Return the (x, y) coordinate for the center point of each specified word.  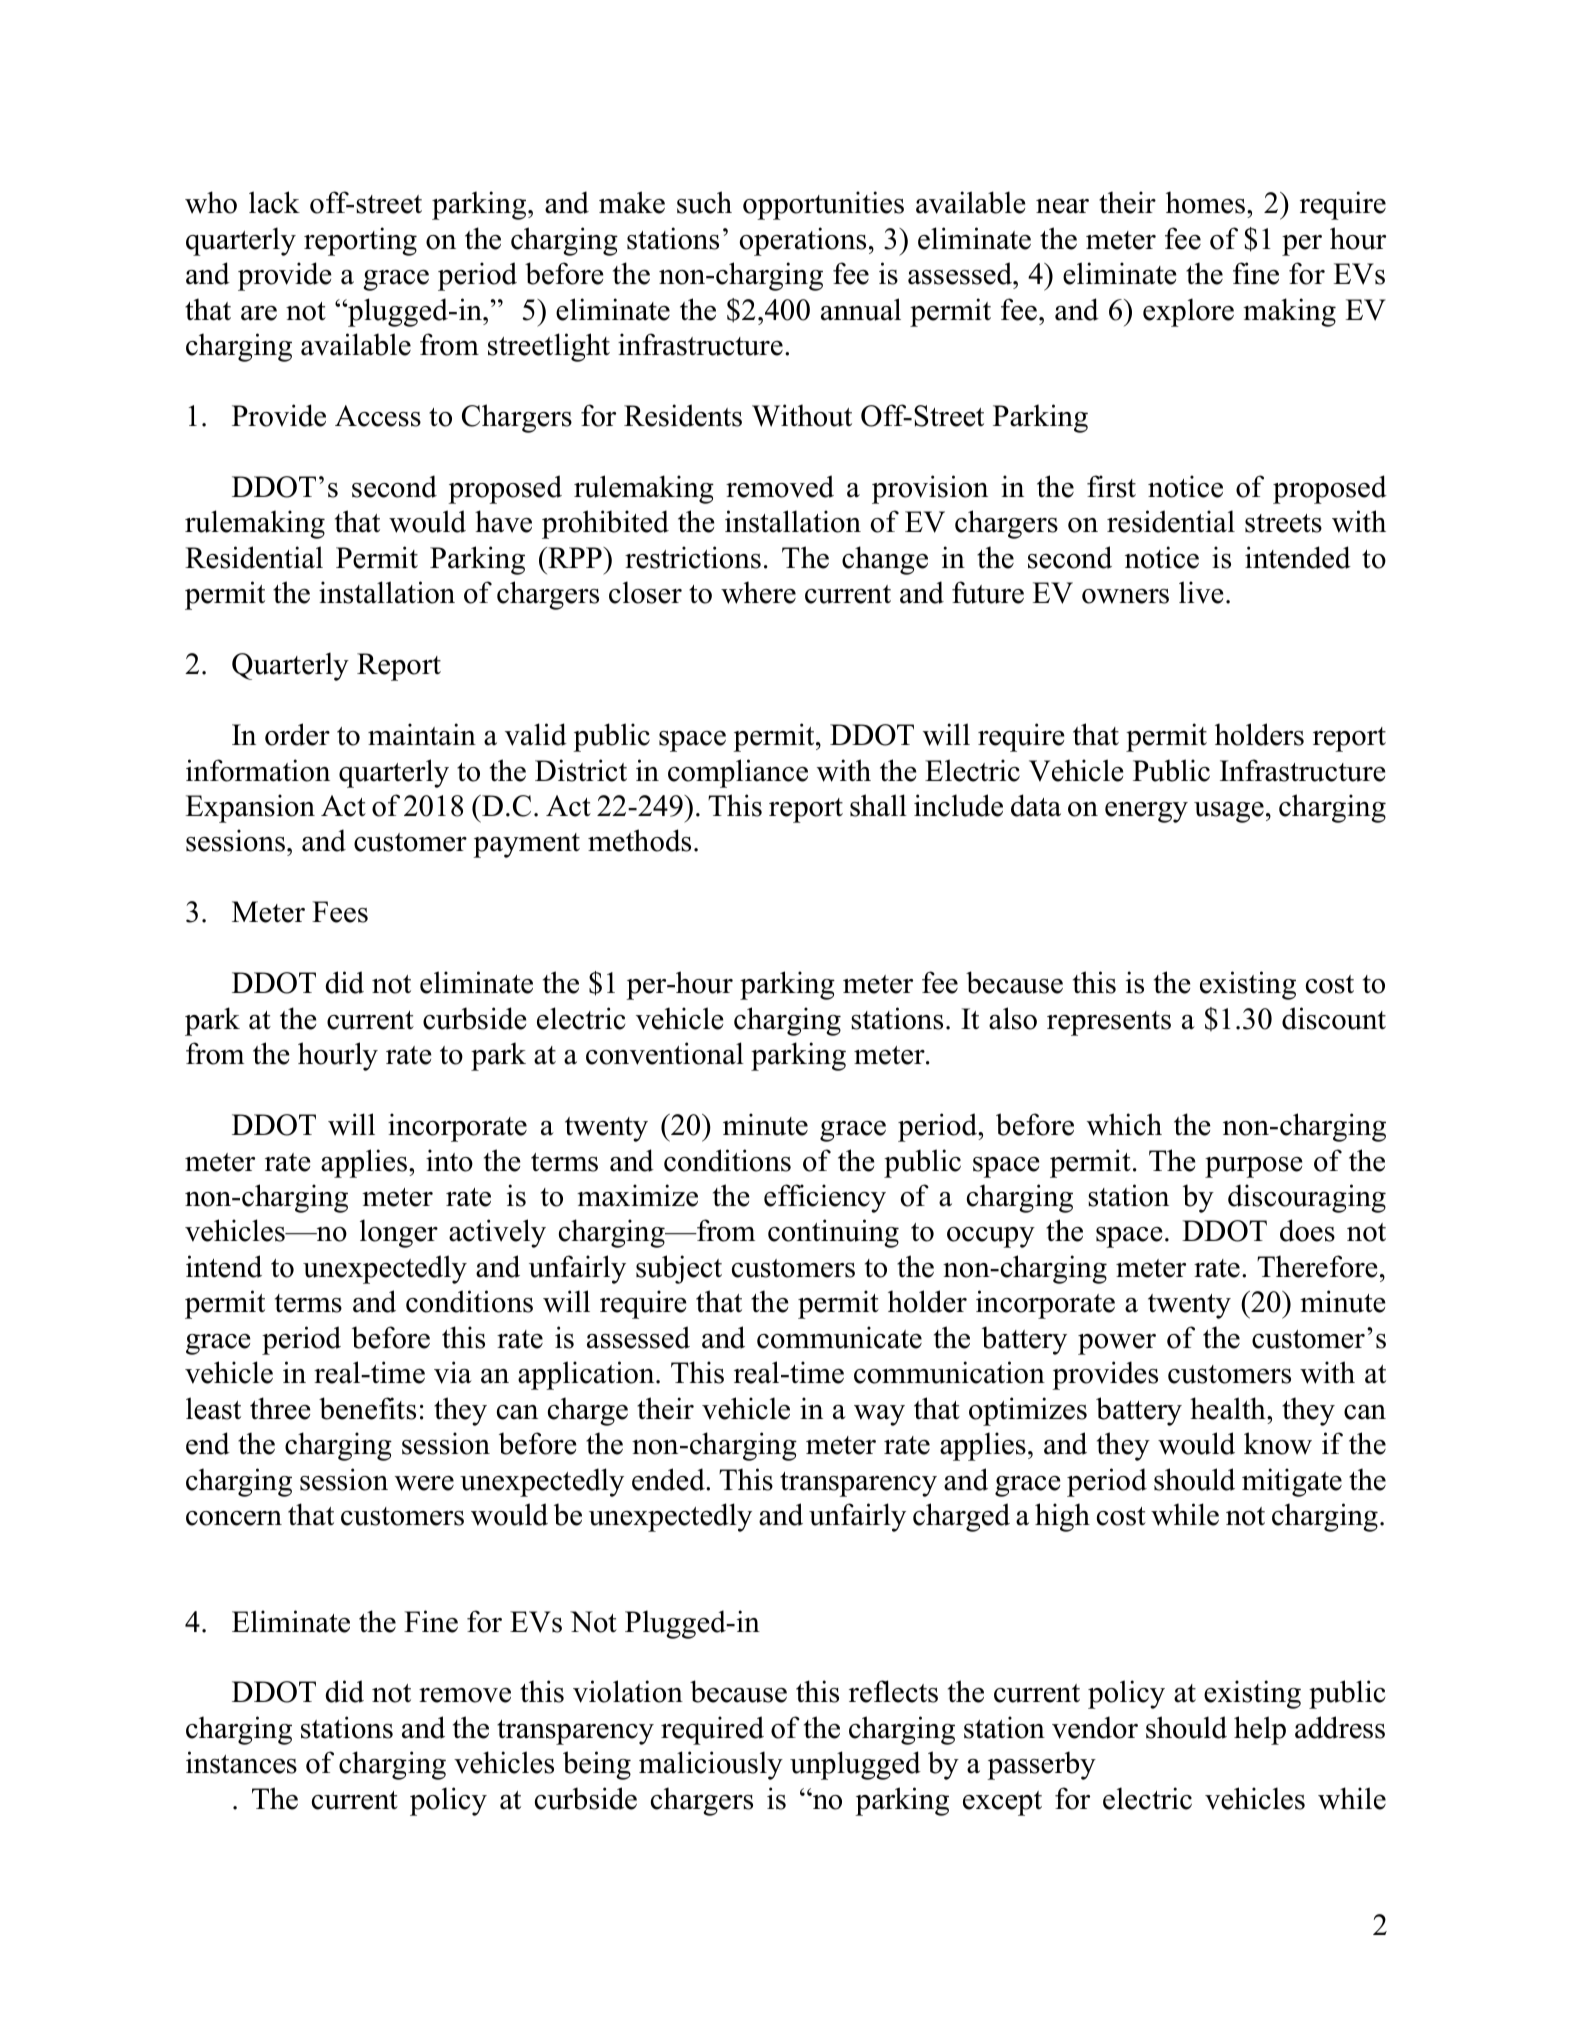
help (1260, 1730)
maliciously (711, 1765)
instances (241, 1762)
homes (1205, 202)
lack (274, 202)
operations (803, 241)
